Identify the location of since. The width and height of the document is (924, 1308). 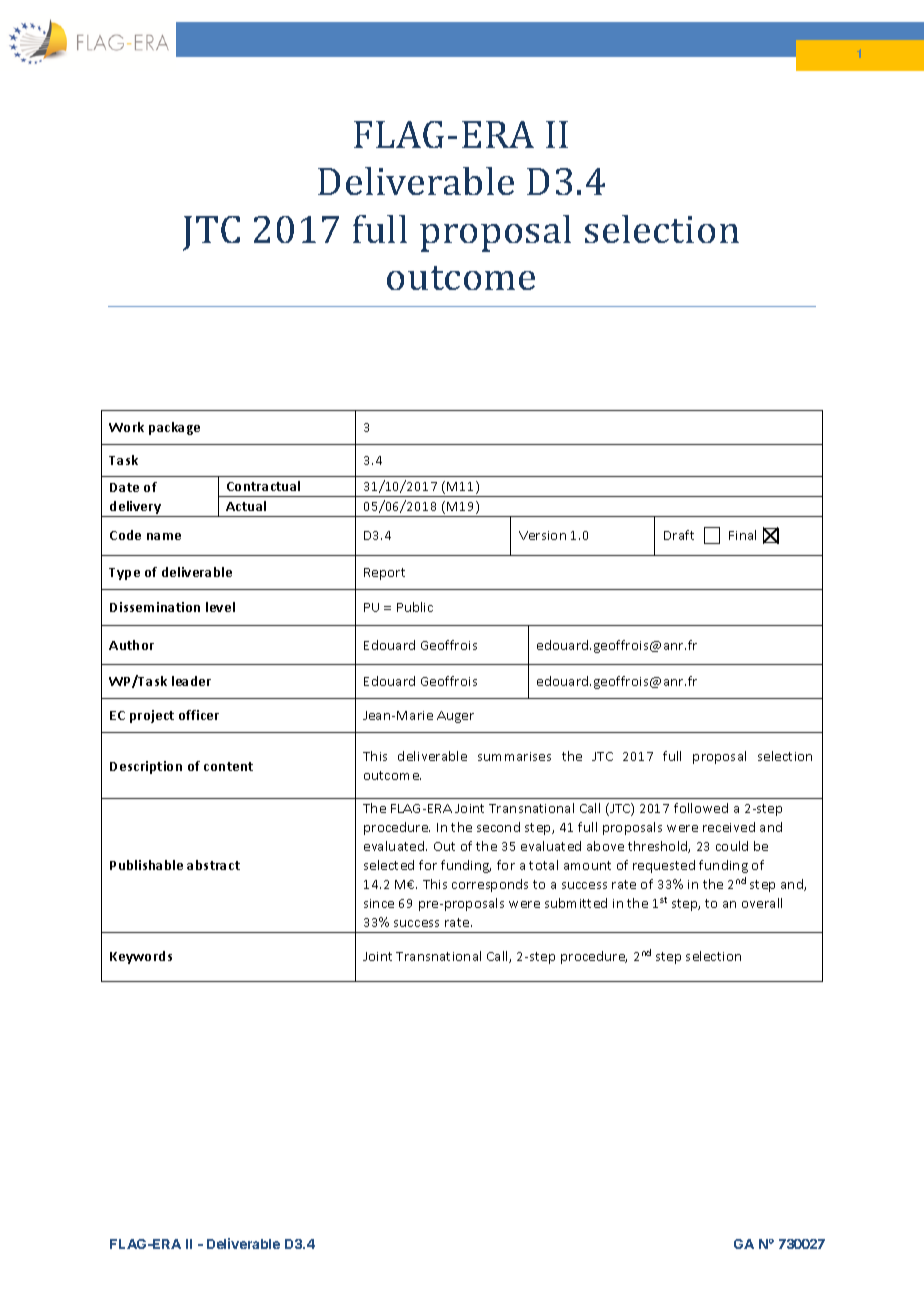
(379, 903).
